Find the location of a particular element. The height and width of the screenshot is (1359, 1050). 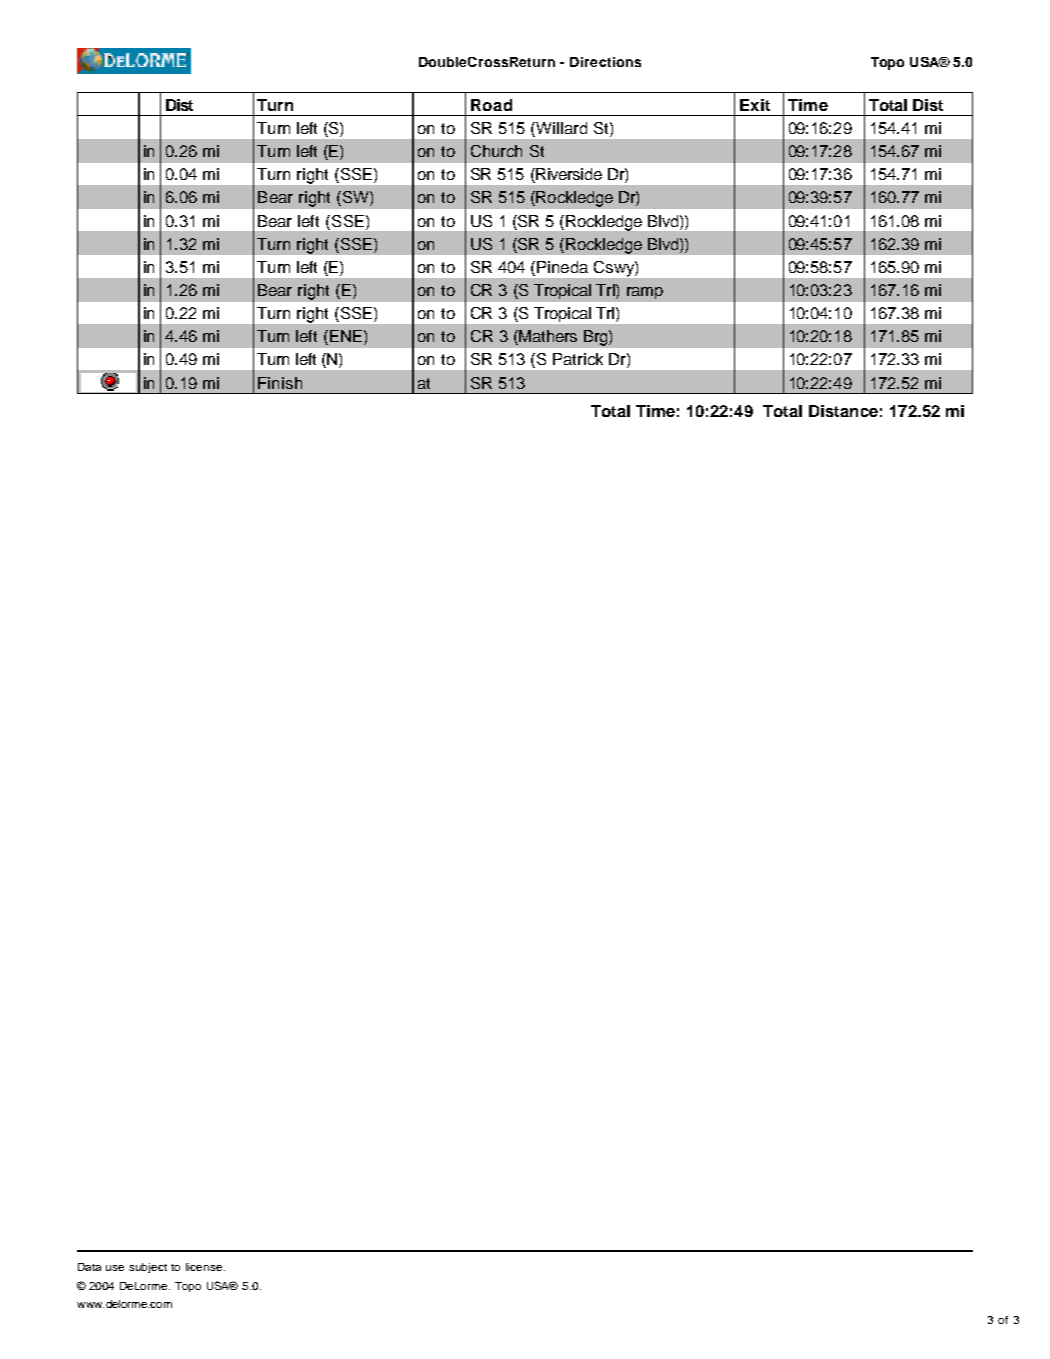

use is located at coordinates (115, 1268).
